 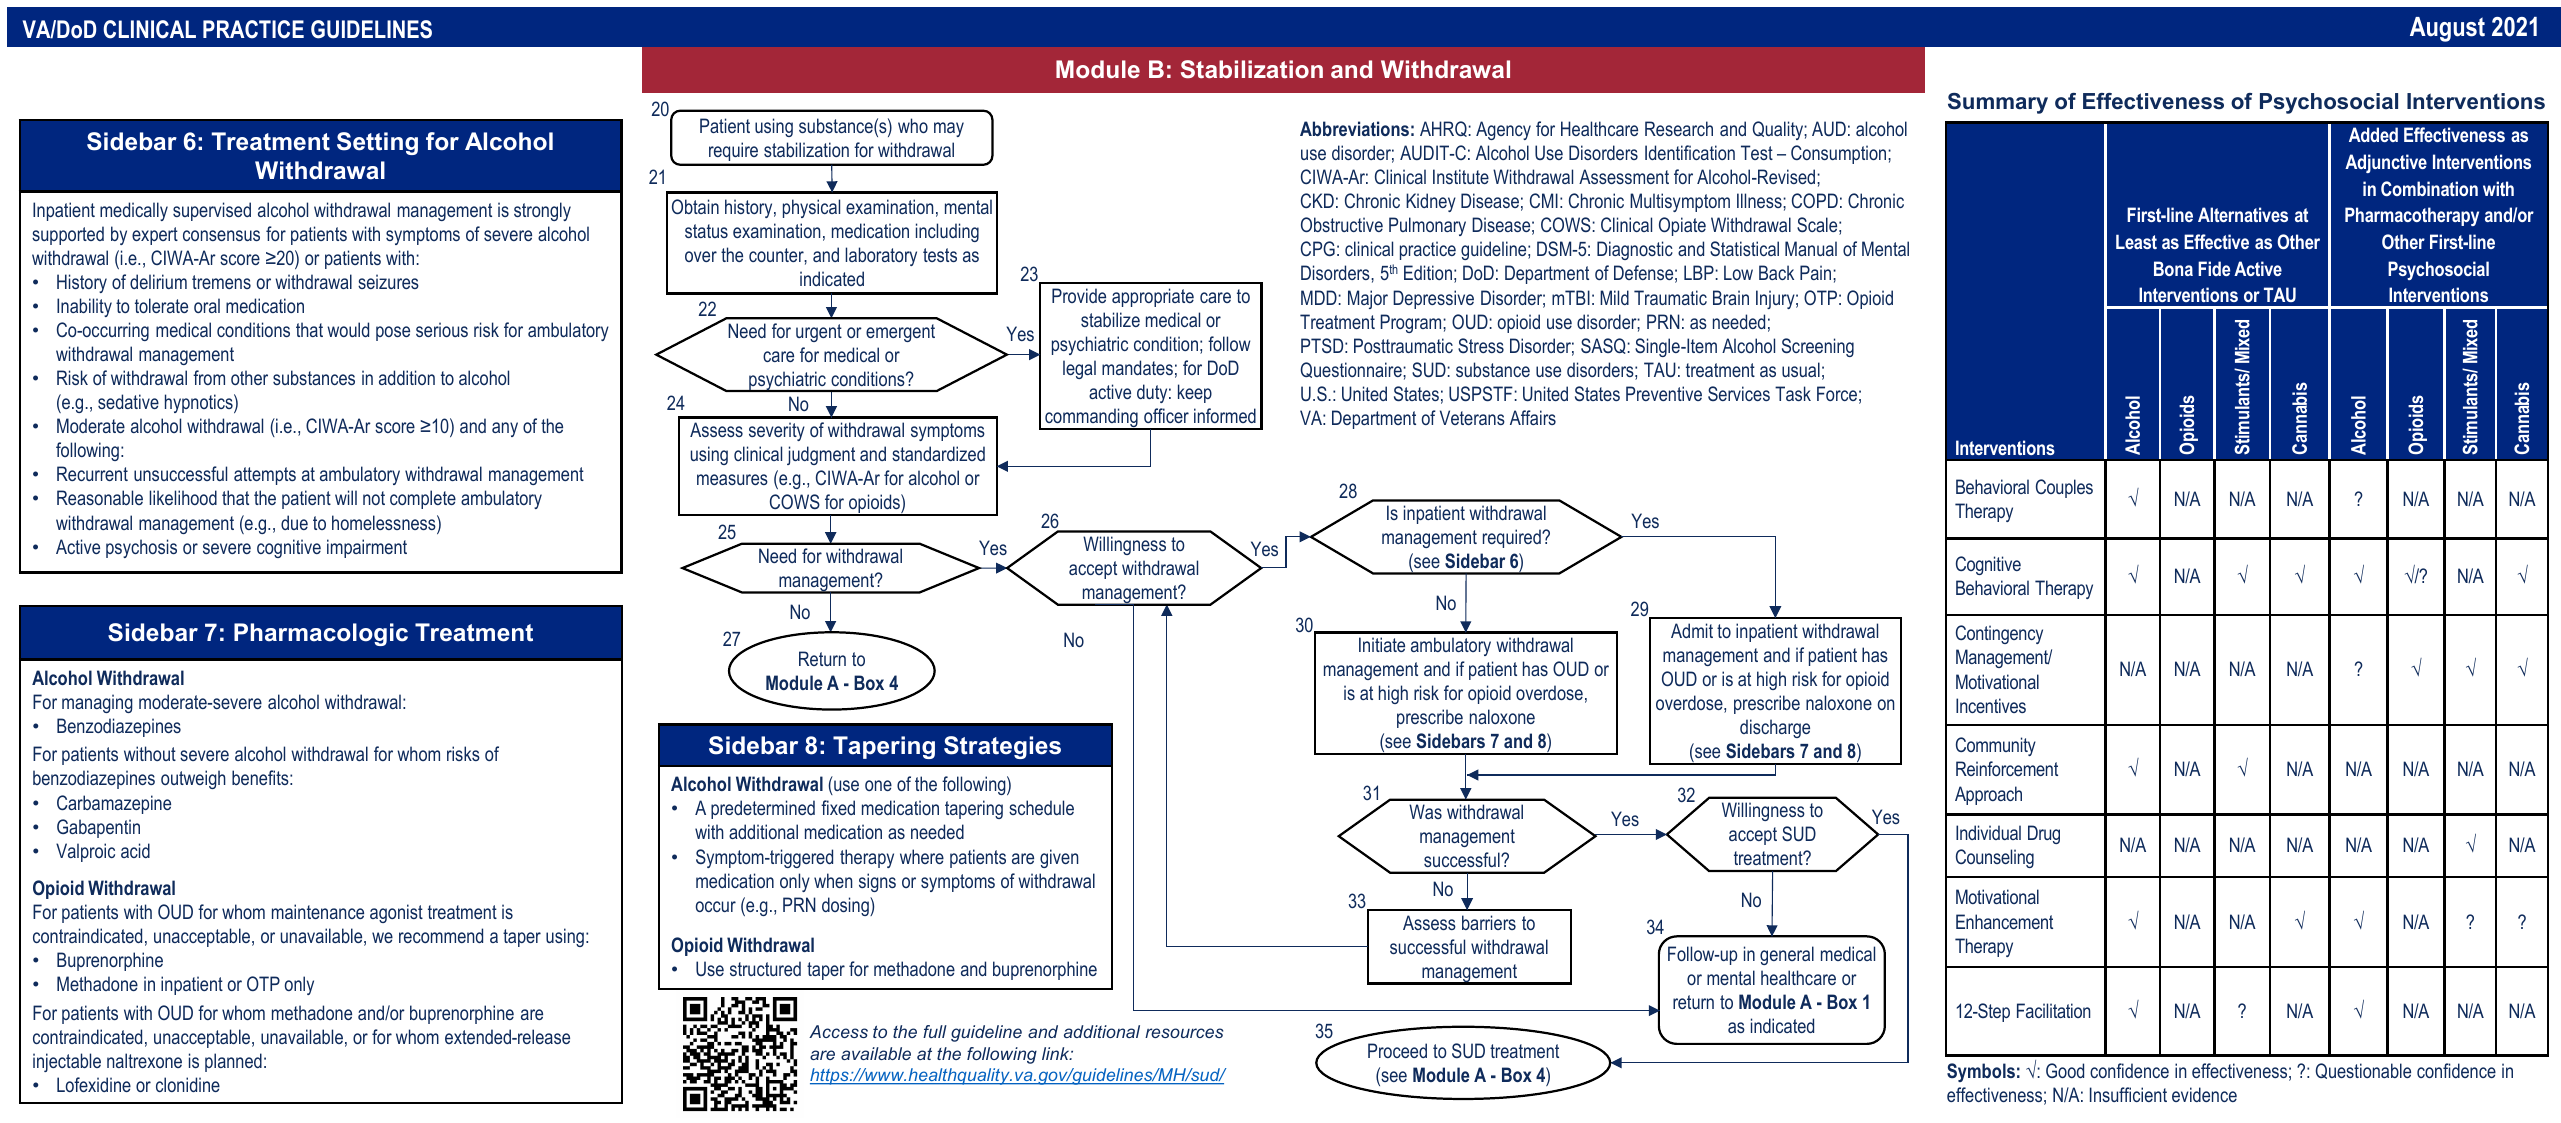 I want to click on impairment, so click(x=367, y=548).
